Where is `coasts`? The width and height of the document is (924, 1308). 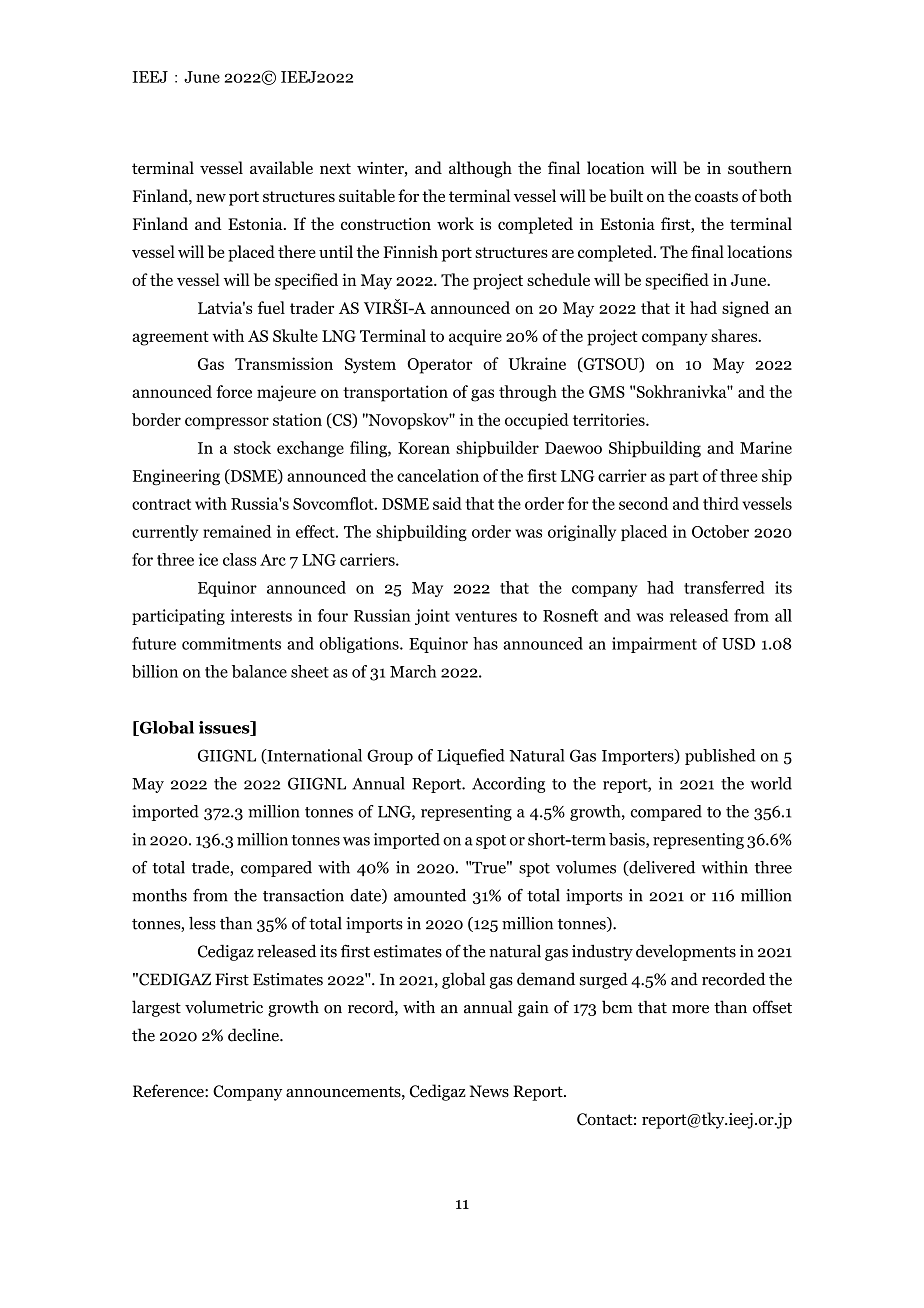 coasts is located at coordinates (716, 196).
